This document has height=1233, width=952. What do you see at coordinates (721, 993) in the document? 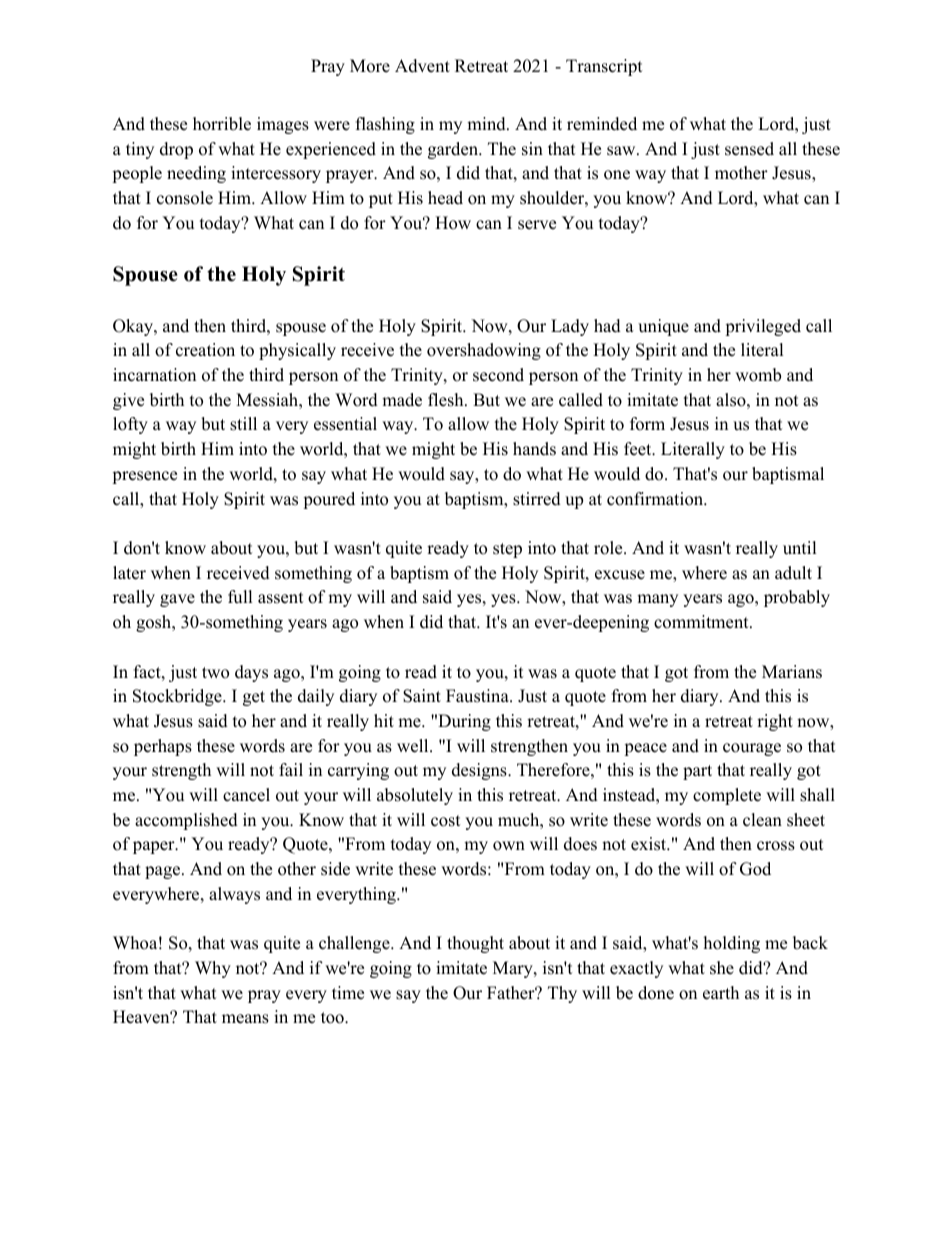
I see `earth` at bounding box center [721, 993].
